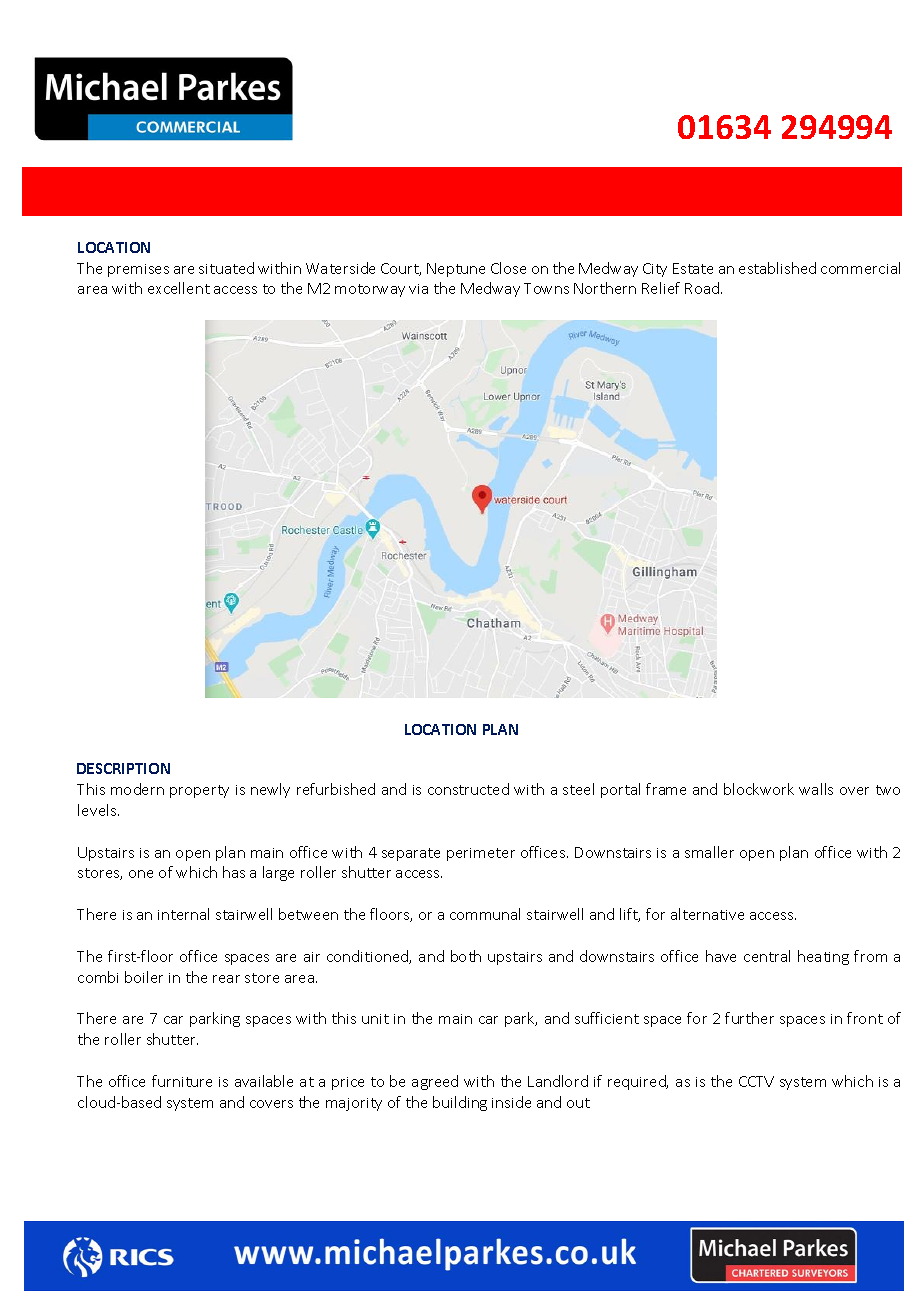 The width and height of the document is (924, 1308). Describe the element at coordinates (816, 789) in the document. I see `walls` at that location.
